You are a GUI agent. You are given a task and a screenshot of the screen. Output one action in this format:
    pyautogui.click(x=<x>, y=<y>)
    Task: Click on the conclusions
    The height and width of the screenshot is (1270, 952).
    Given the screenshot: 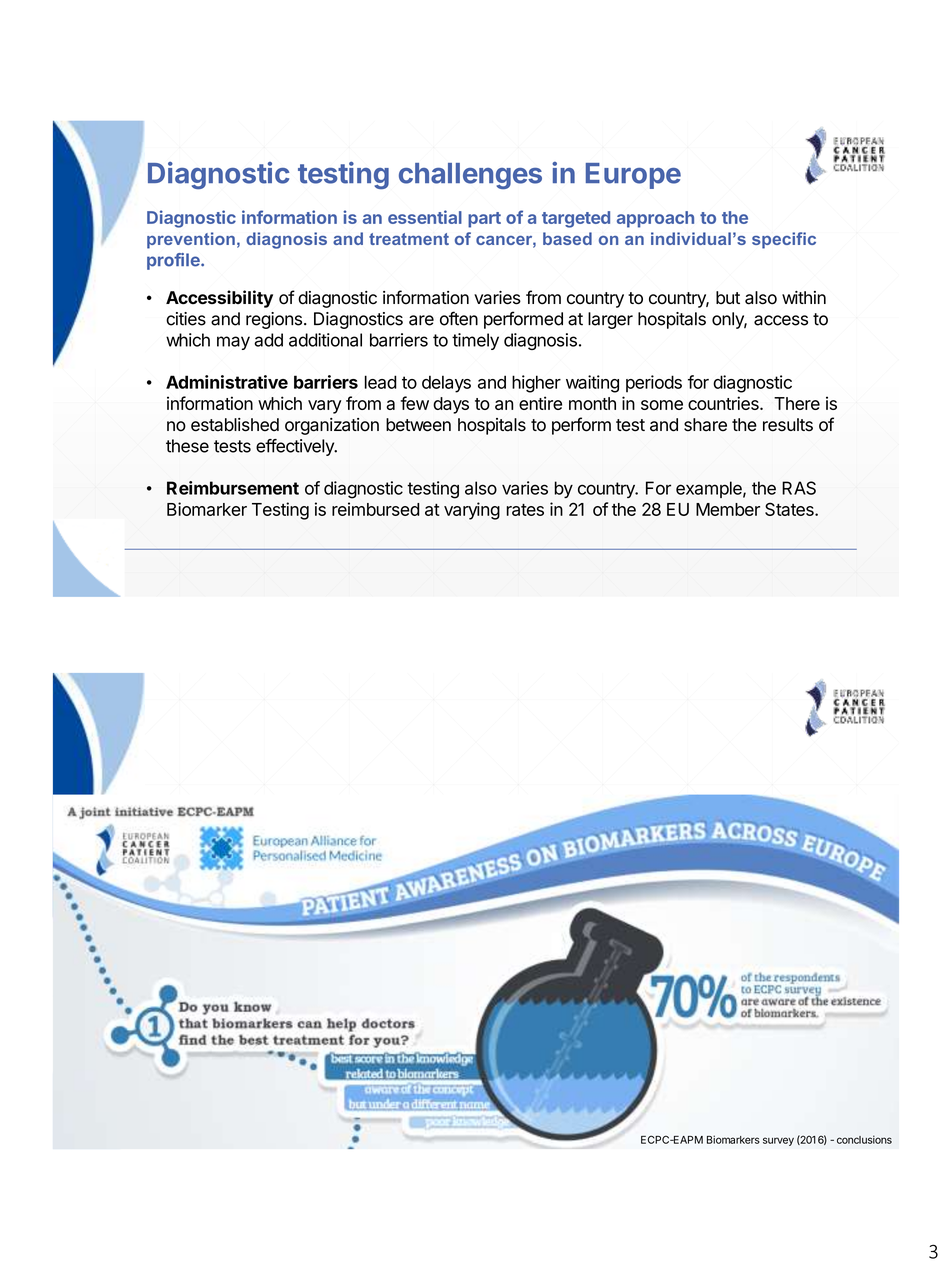 What is the action you would take?
    pyautogui.click(x=864, y=1139)
